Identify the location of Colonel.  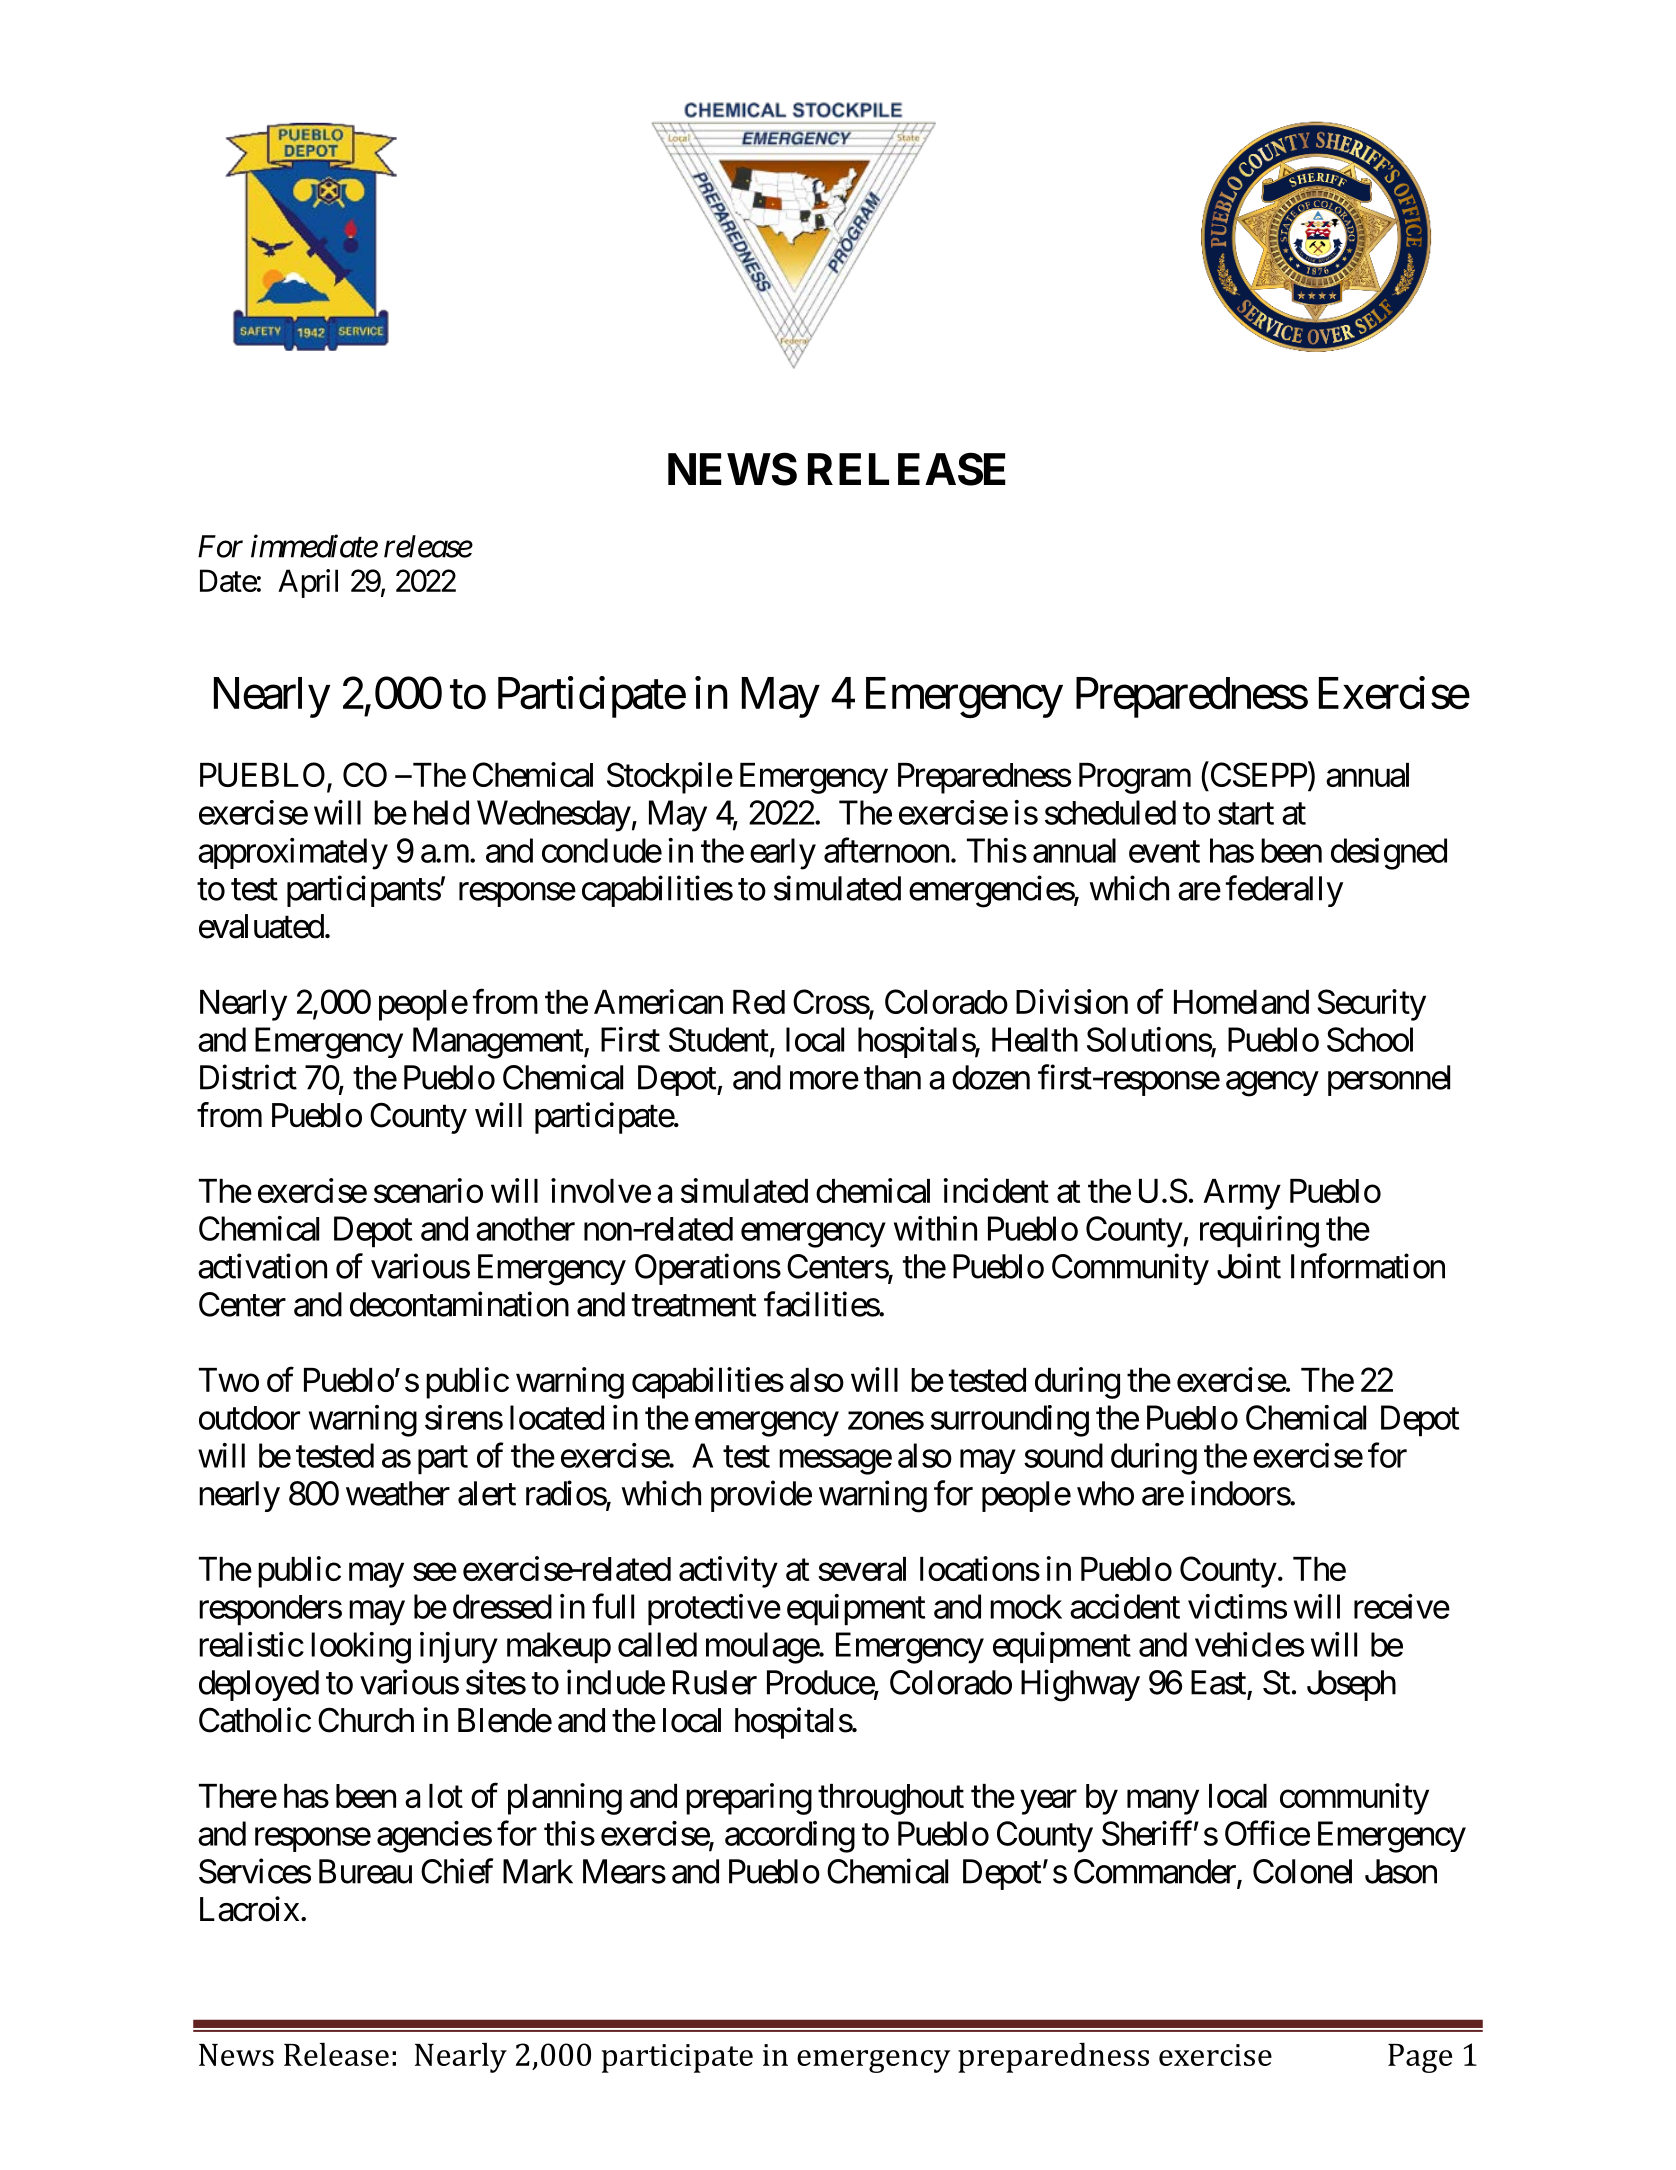
(1302, 1871).
